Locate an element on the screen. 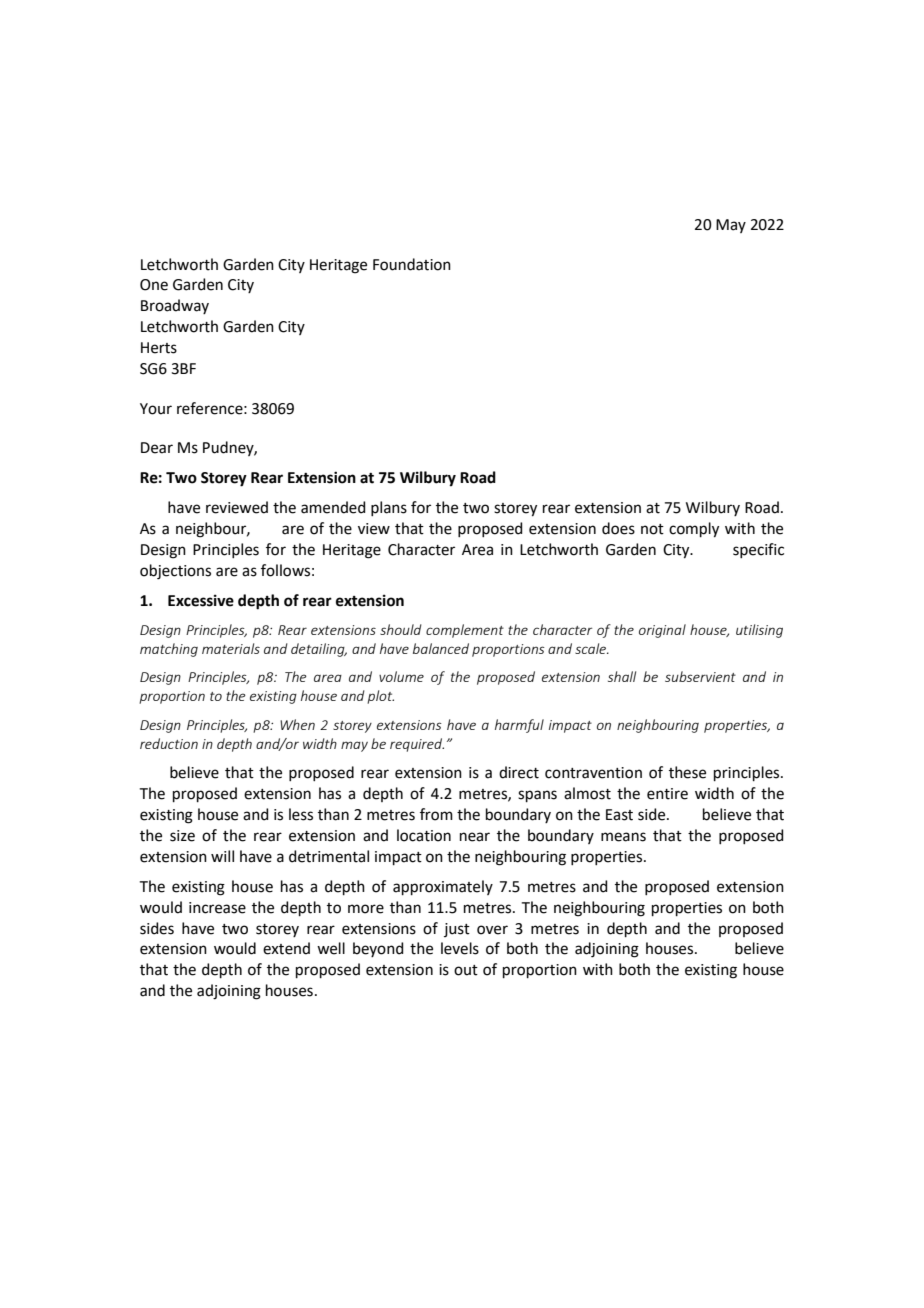 This screenshot has width=924, height=1308. reduction is located at coordinates (169, 743).
